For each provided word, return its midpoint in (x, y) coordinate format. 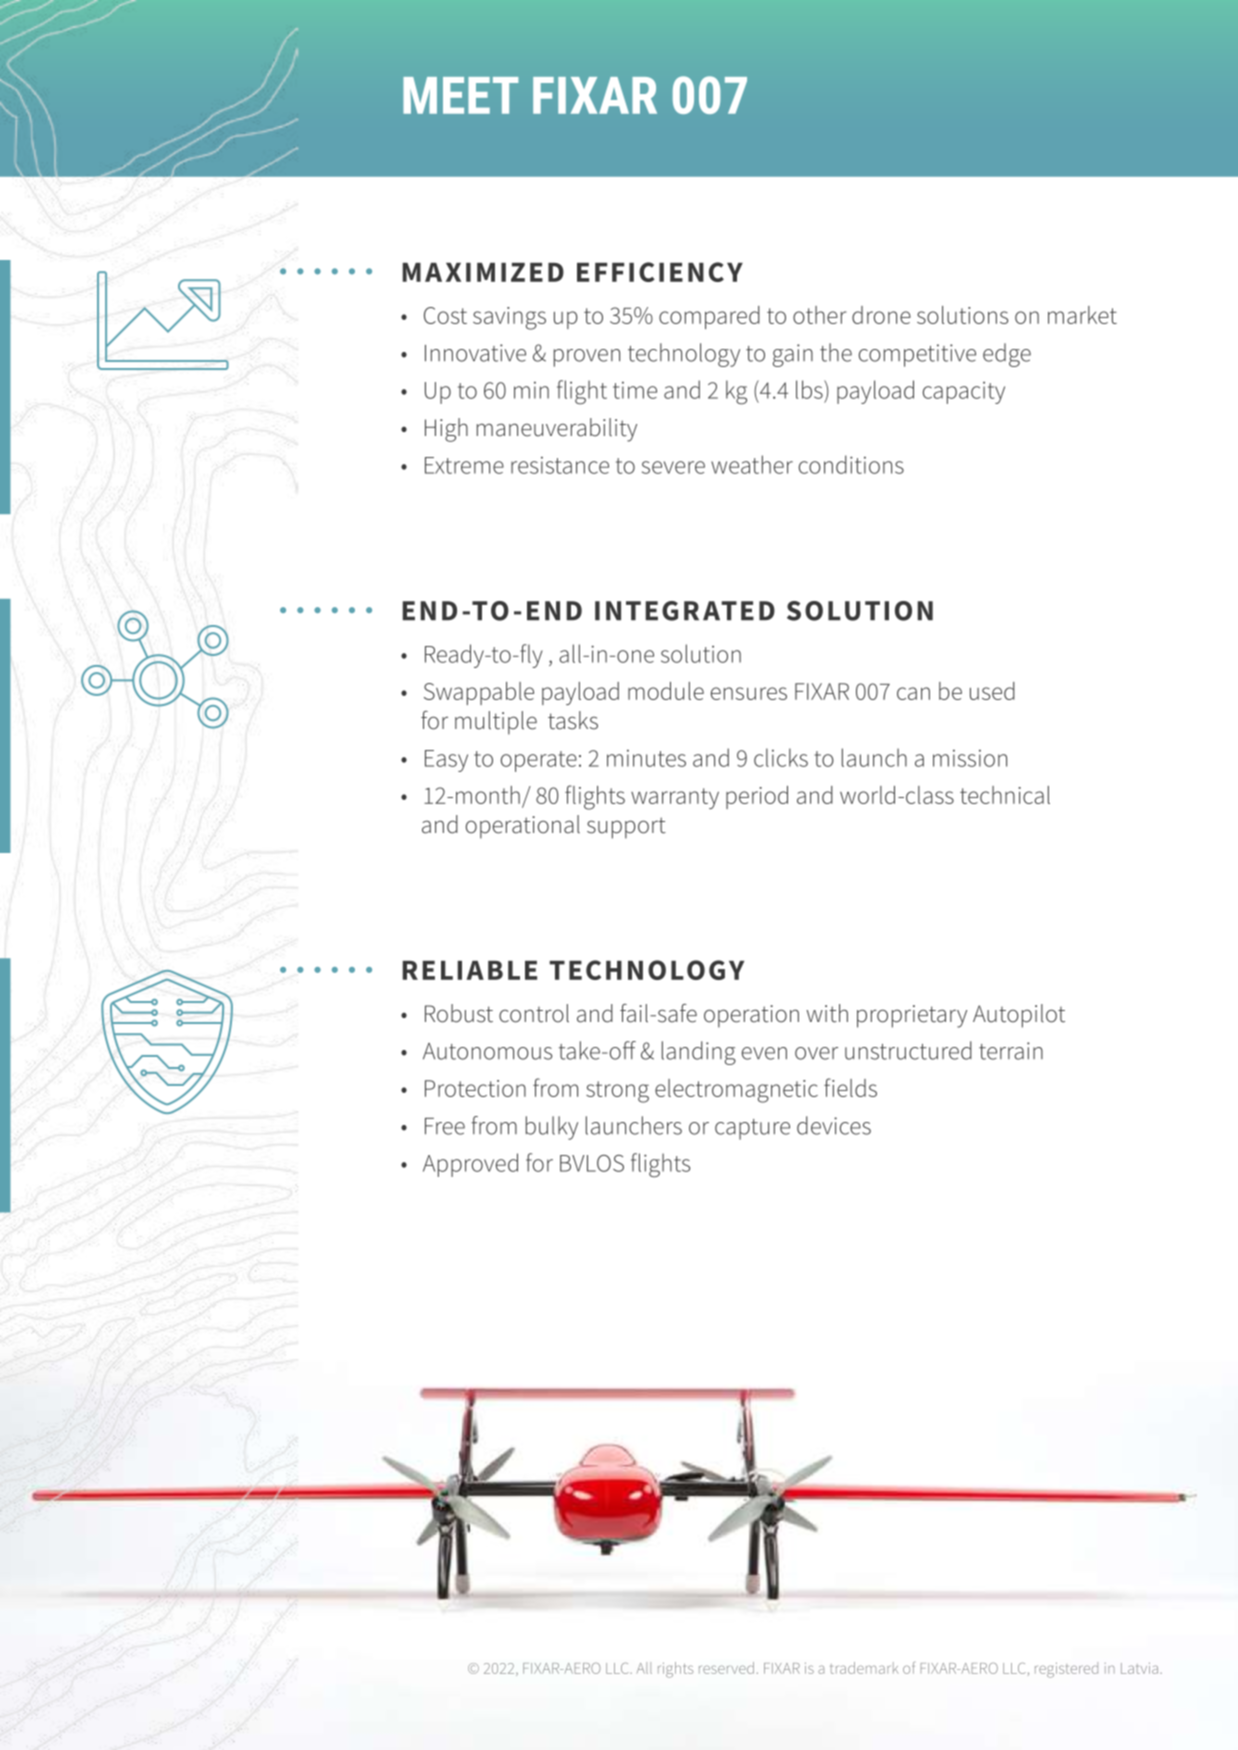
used (992, 691)
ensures (749, 693)
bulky (552, 1128)
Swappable (479, 693)
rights (675, 1670)
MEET (460, 95)
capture (752, 1129)
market (1082, 315)
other (819, 315)
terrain (1011, 1051)
